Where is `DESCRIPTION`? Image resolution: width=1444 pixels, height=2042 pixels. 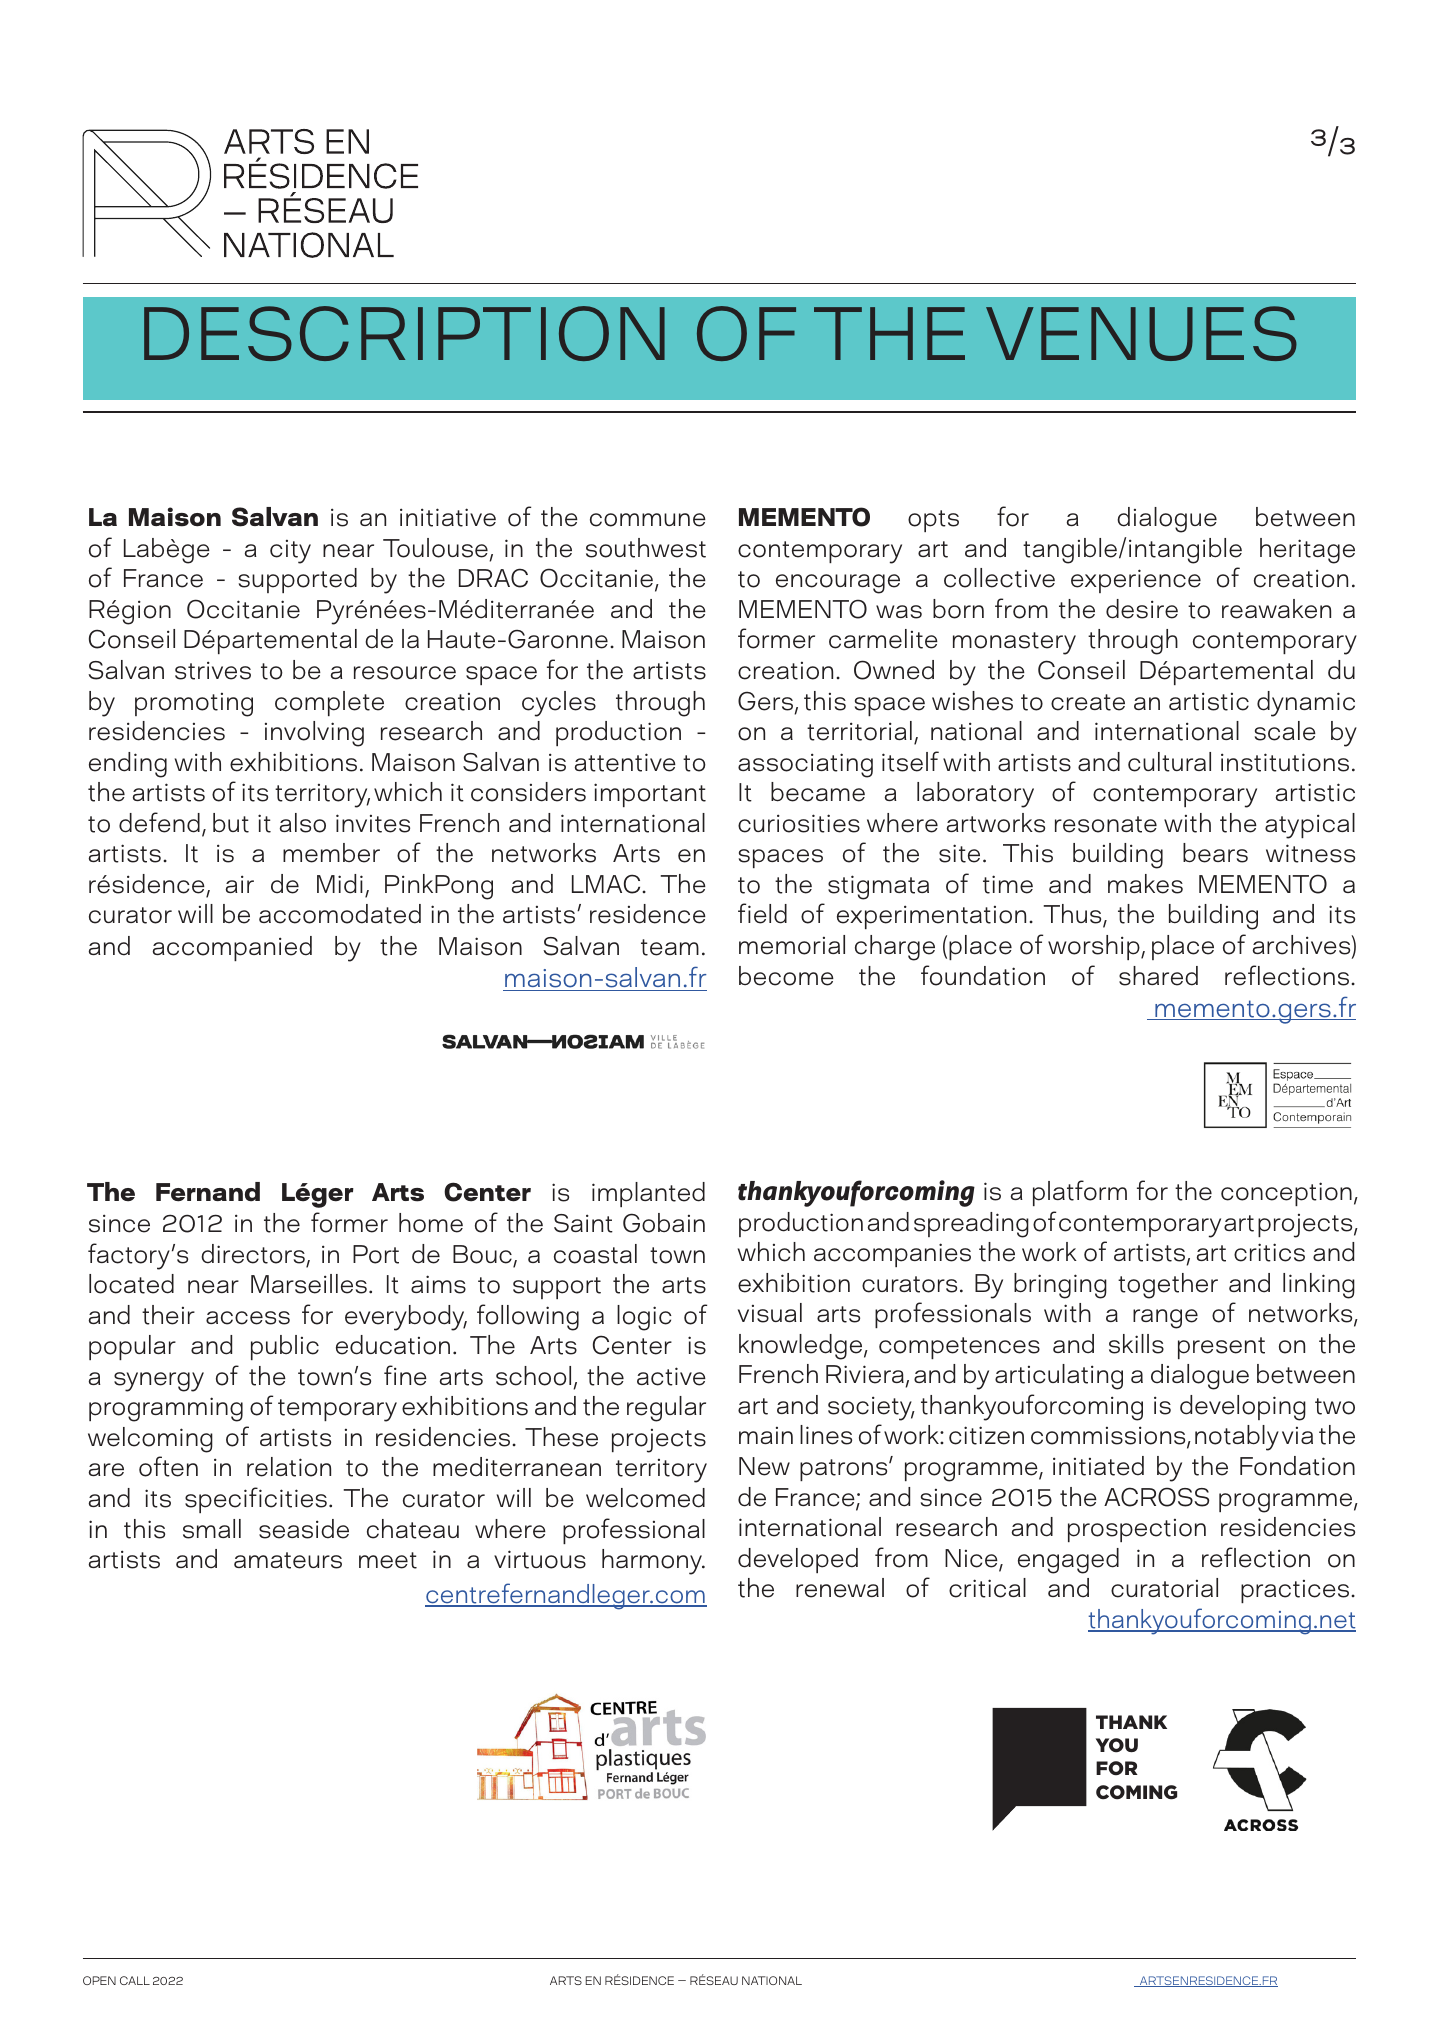
DESCRIPTION is located at coordinates (404, 333).
